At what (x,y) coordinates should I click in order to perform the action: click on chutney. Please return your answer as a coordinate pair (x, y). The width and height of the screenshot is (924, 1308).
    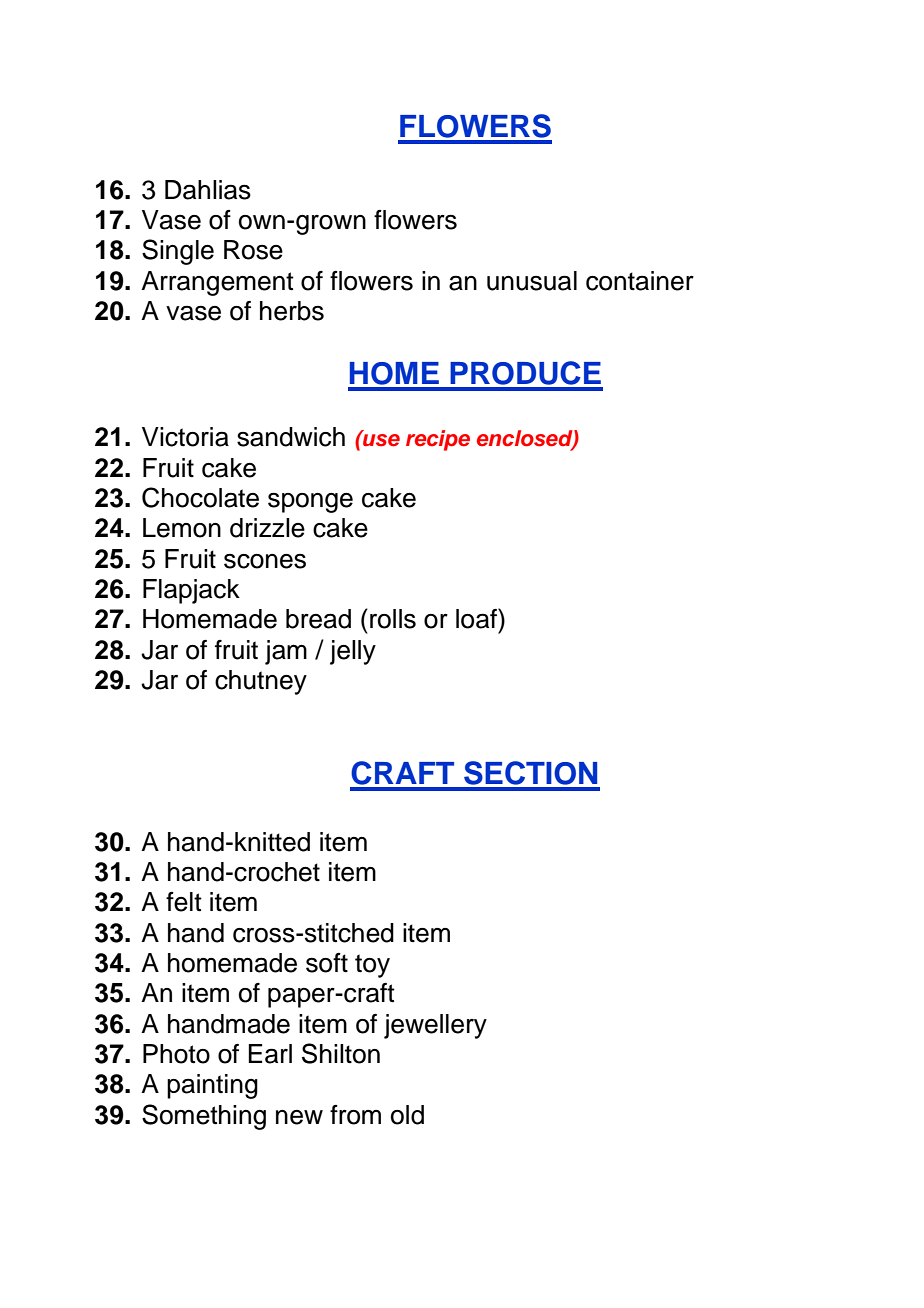
    Looking at the image, I should click on (261, 682).
